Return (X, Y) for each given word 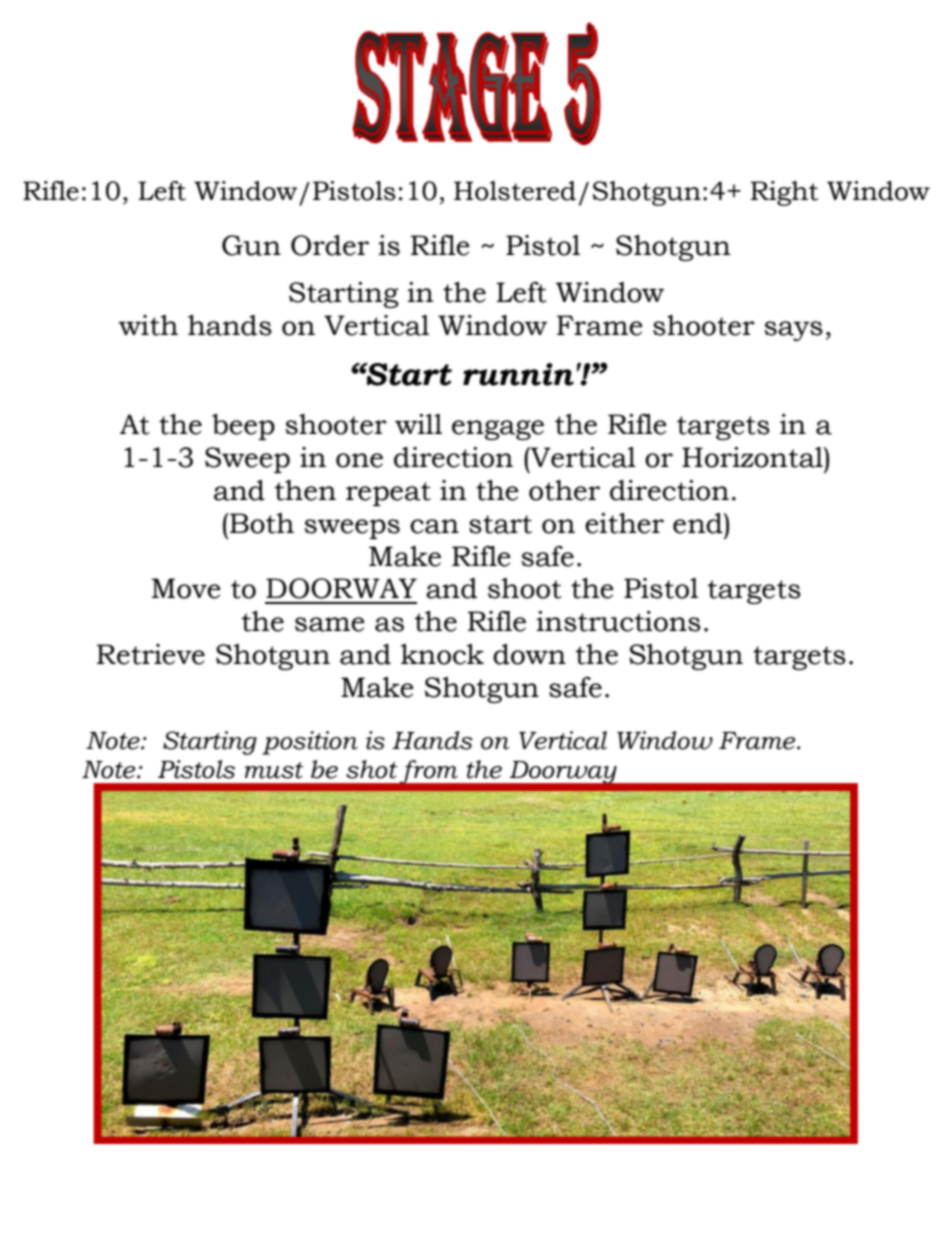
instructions (618, 621)
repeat (388, 494)
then (305, 490)
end (699, 523)
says (793, 331)
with (148, 325)
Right (784, 193)
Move (186, 588)
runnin (518, 374)
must (274, 770)
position (310, 743)
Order (330, 245)
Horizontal (753, 457)
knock (442, 654)
